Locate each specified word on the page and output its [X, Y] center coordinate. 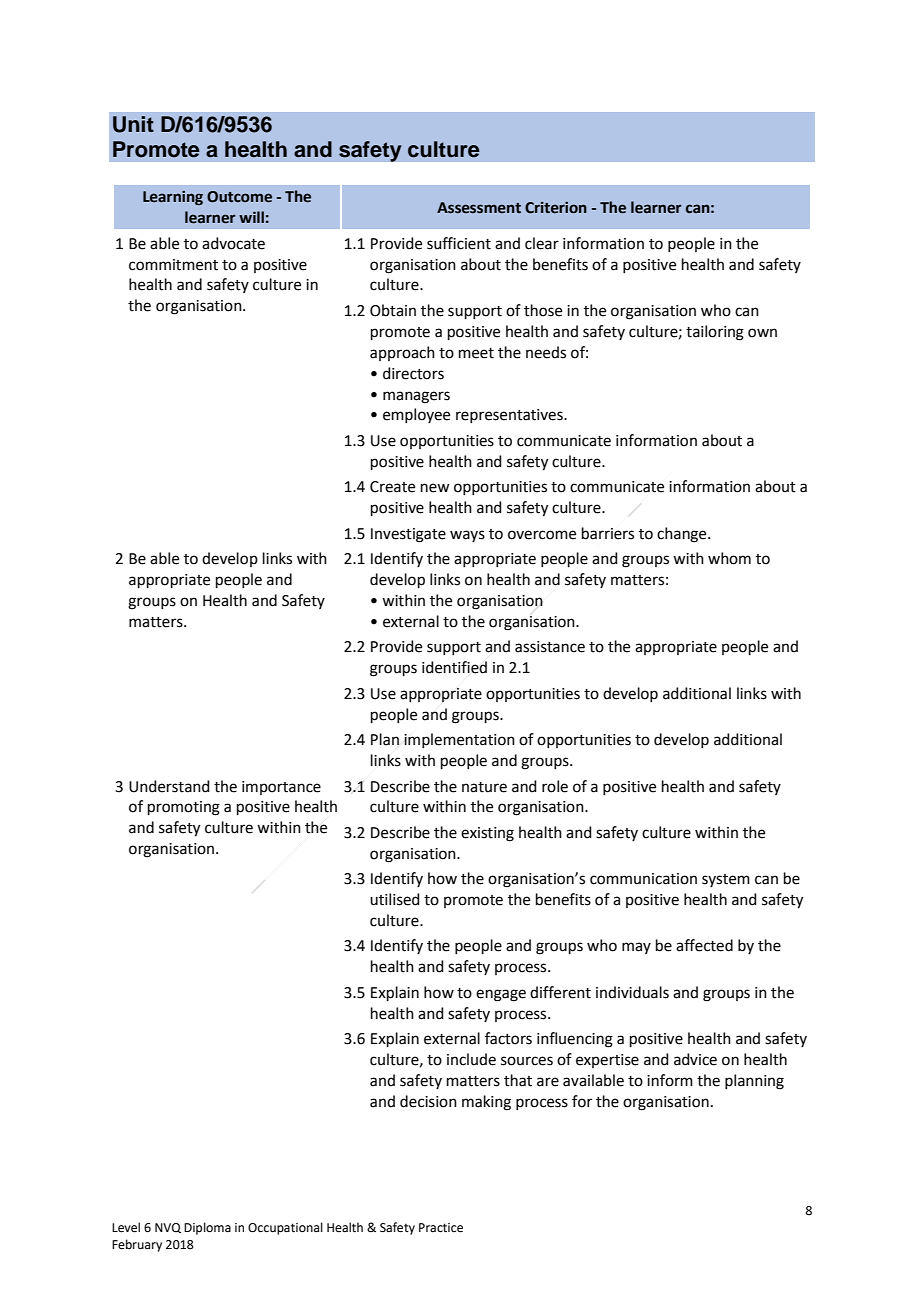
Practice [441, 1228]
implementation [459, 740]
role [555, 786]
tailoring [715, 333]
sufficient [459, 243]
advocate [233, 243]
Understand [169, 786]
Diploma [207, 1228]
